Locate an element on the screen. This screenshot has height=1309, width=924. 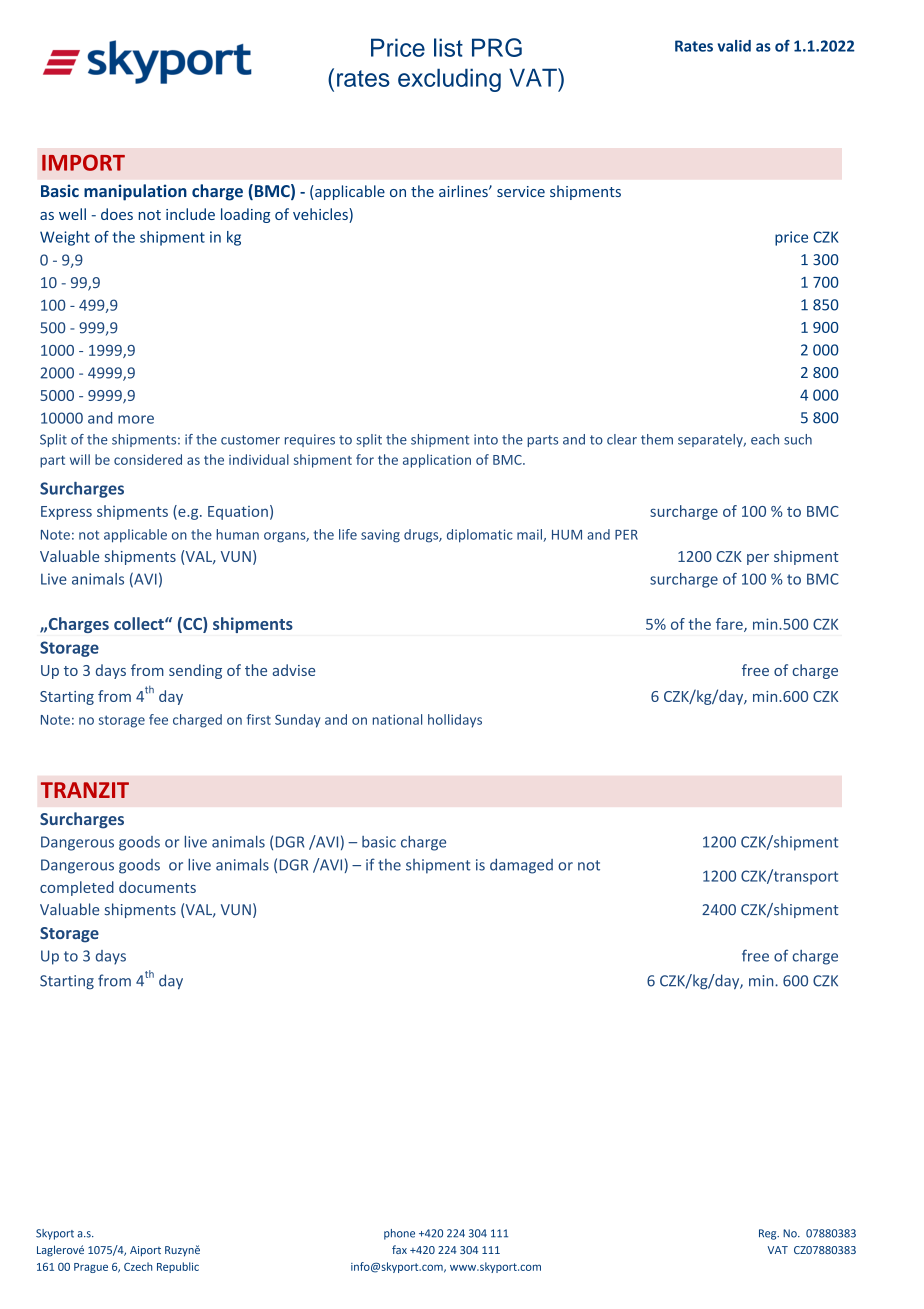
documents is located at coordinates (157, 887).
